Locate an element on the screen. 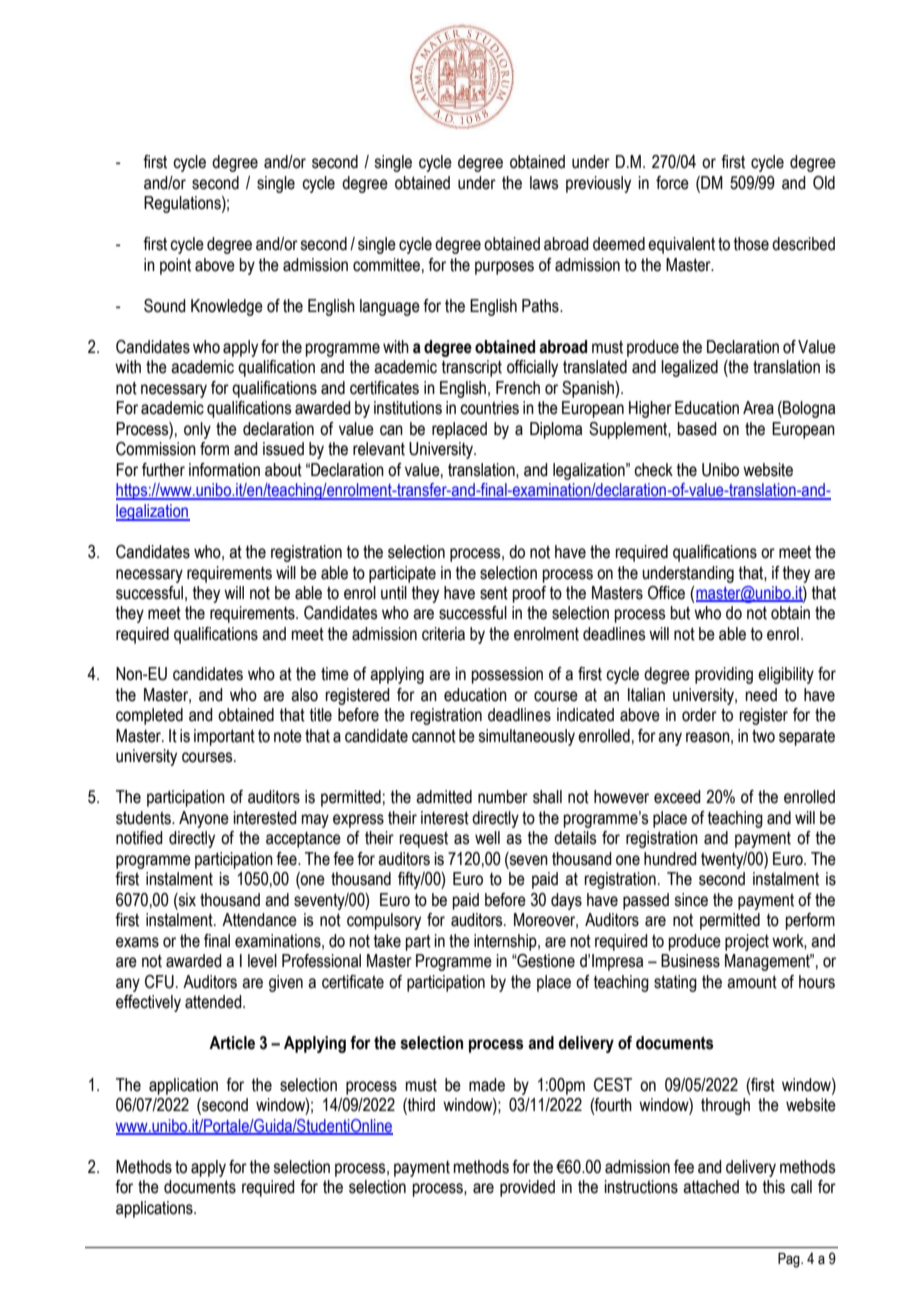 The height and width of the screenshot is (1309, 924). Article is located at coordinates (232, 1043).
